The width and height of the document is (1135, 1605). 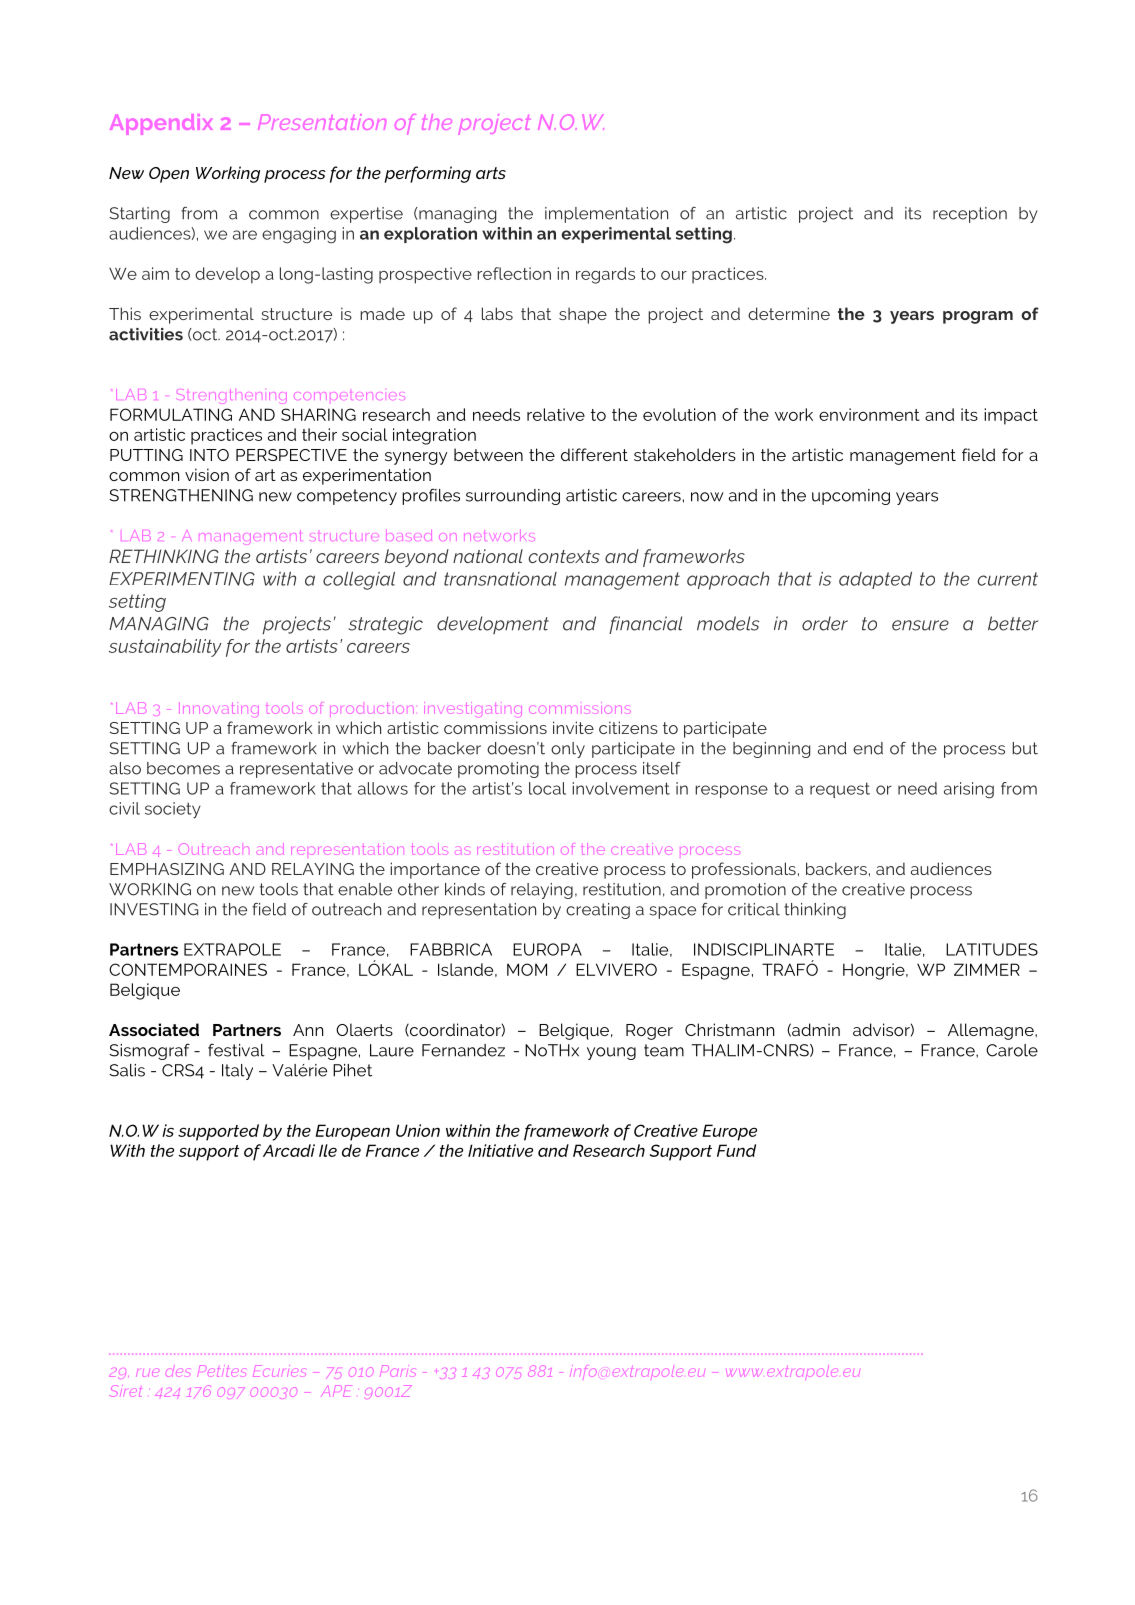 I want to click on adapted, so click(x=875, y=580).
